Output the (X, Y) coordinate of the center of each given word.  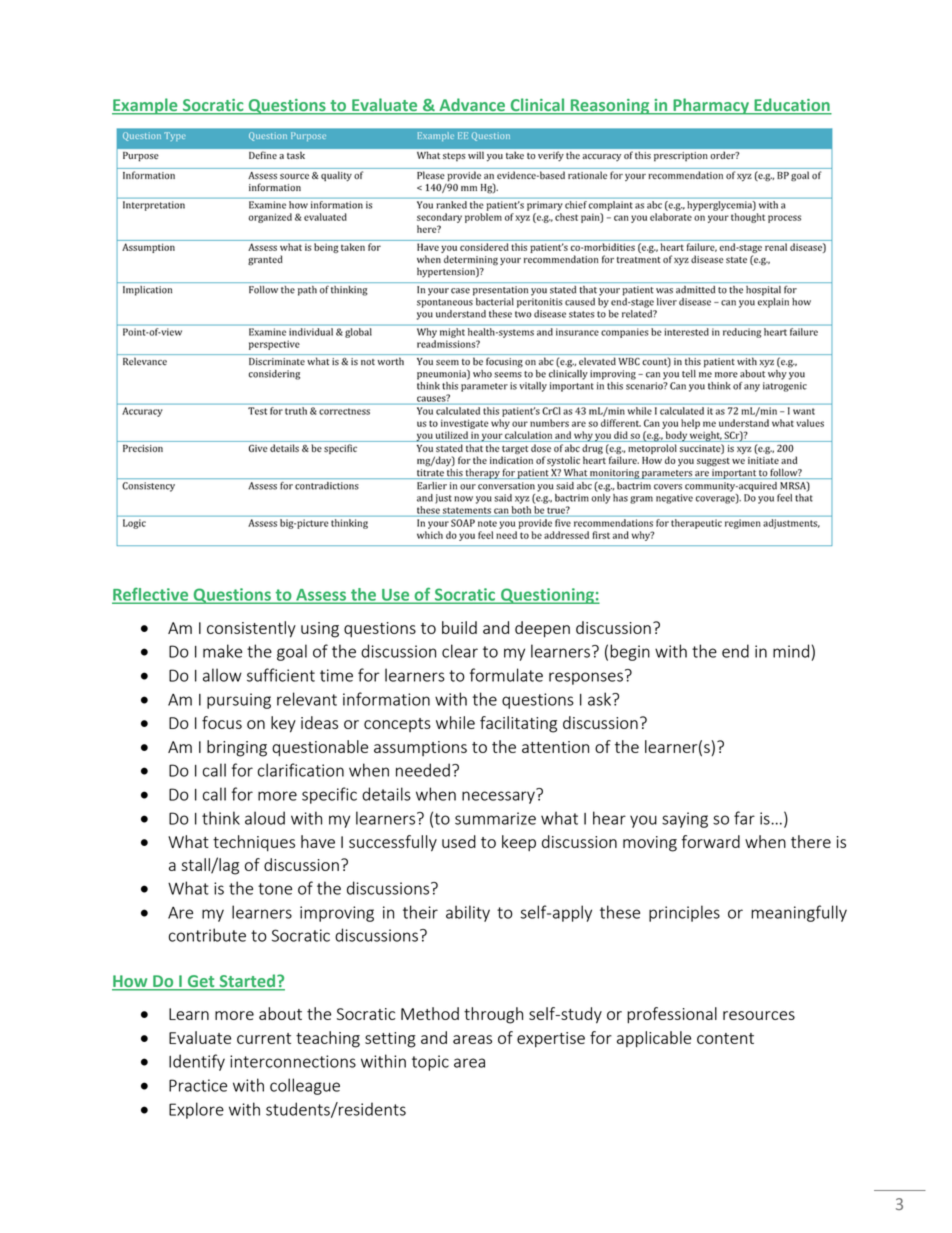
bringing (237, 748)
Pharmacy (711, 106)
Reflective (151, 595)
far (744, 818)
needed (423, 770)
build (459, 627)
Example (146, 106)
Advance (472, 106)
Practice (198, 1085)
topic (430, 1063)
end (735, 651)
